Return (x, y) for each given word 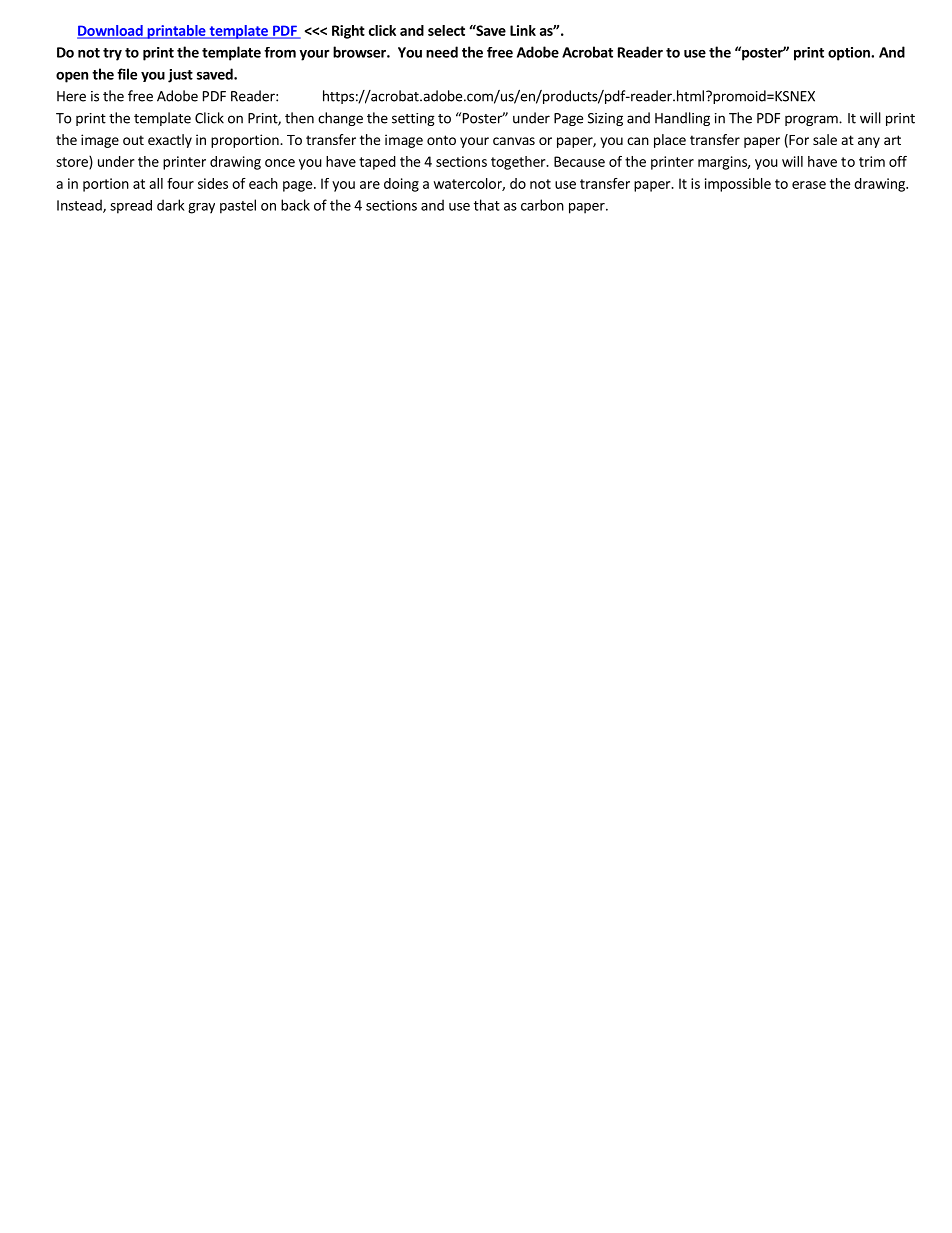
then (299, 118)
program (812, 120)
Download (111, 31)
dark (171, 205)
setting (413, 119)
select (446, 30)
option (850, 54)
